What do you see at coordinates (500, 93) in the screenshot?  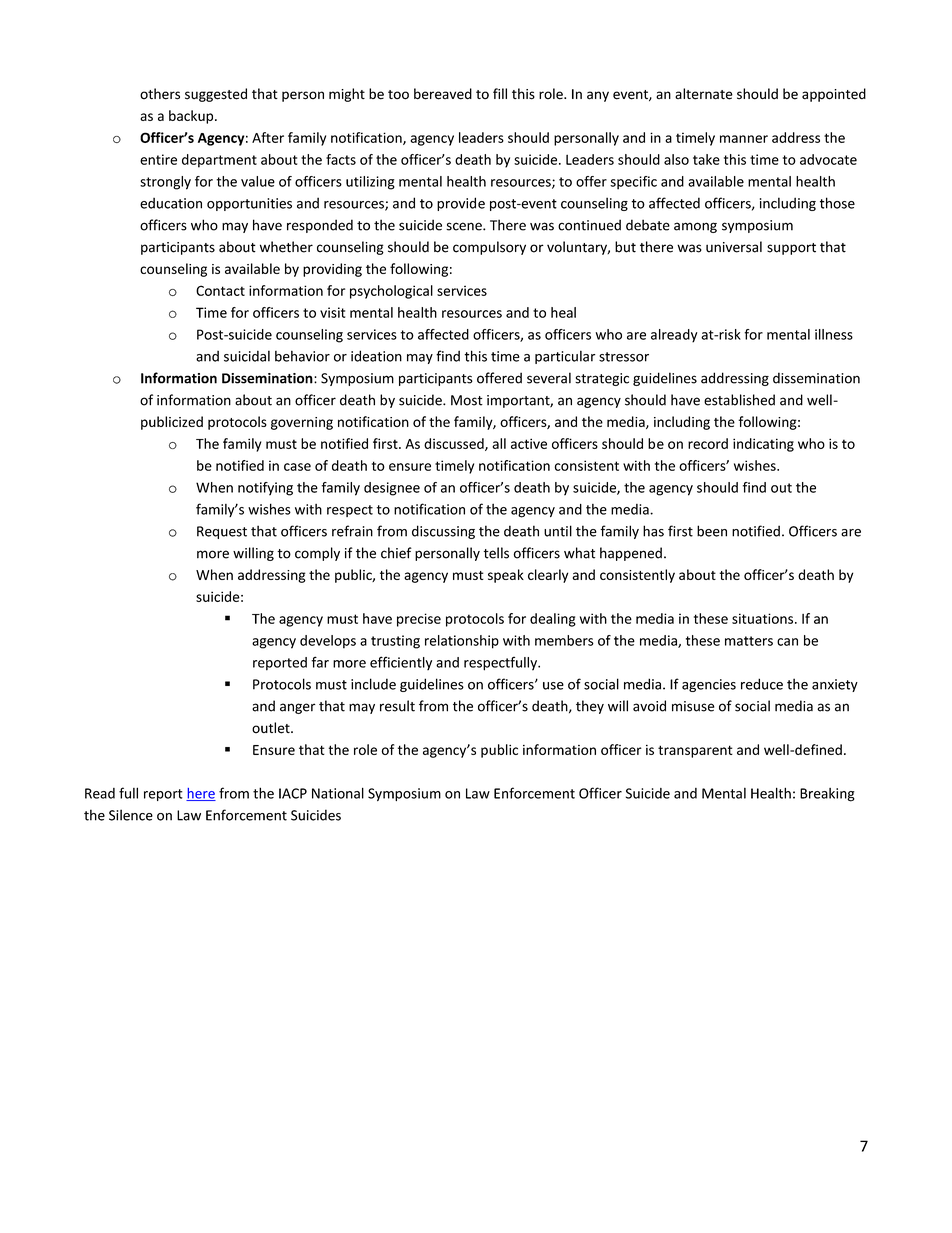 I see `fill` at bounding box center [500, 93].
